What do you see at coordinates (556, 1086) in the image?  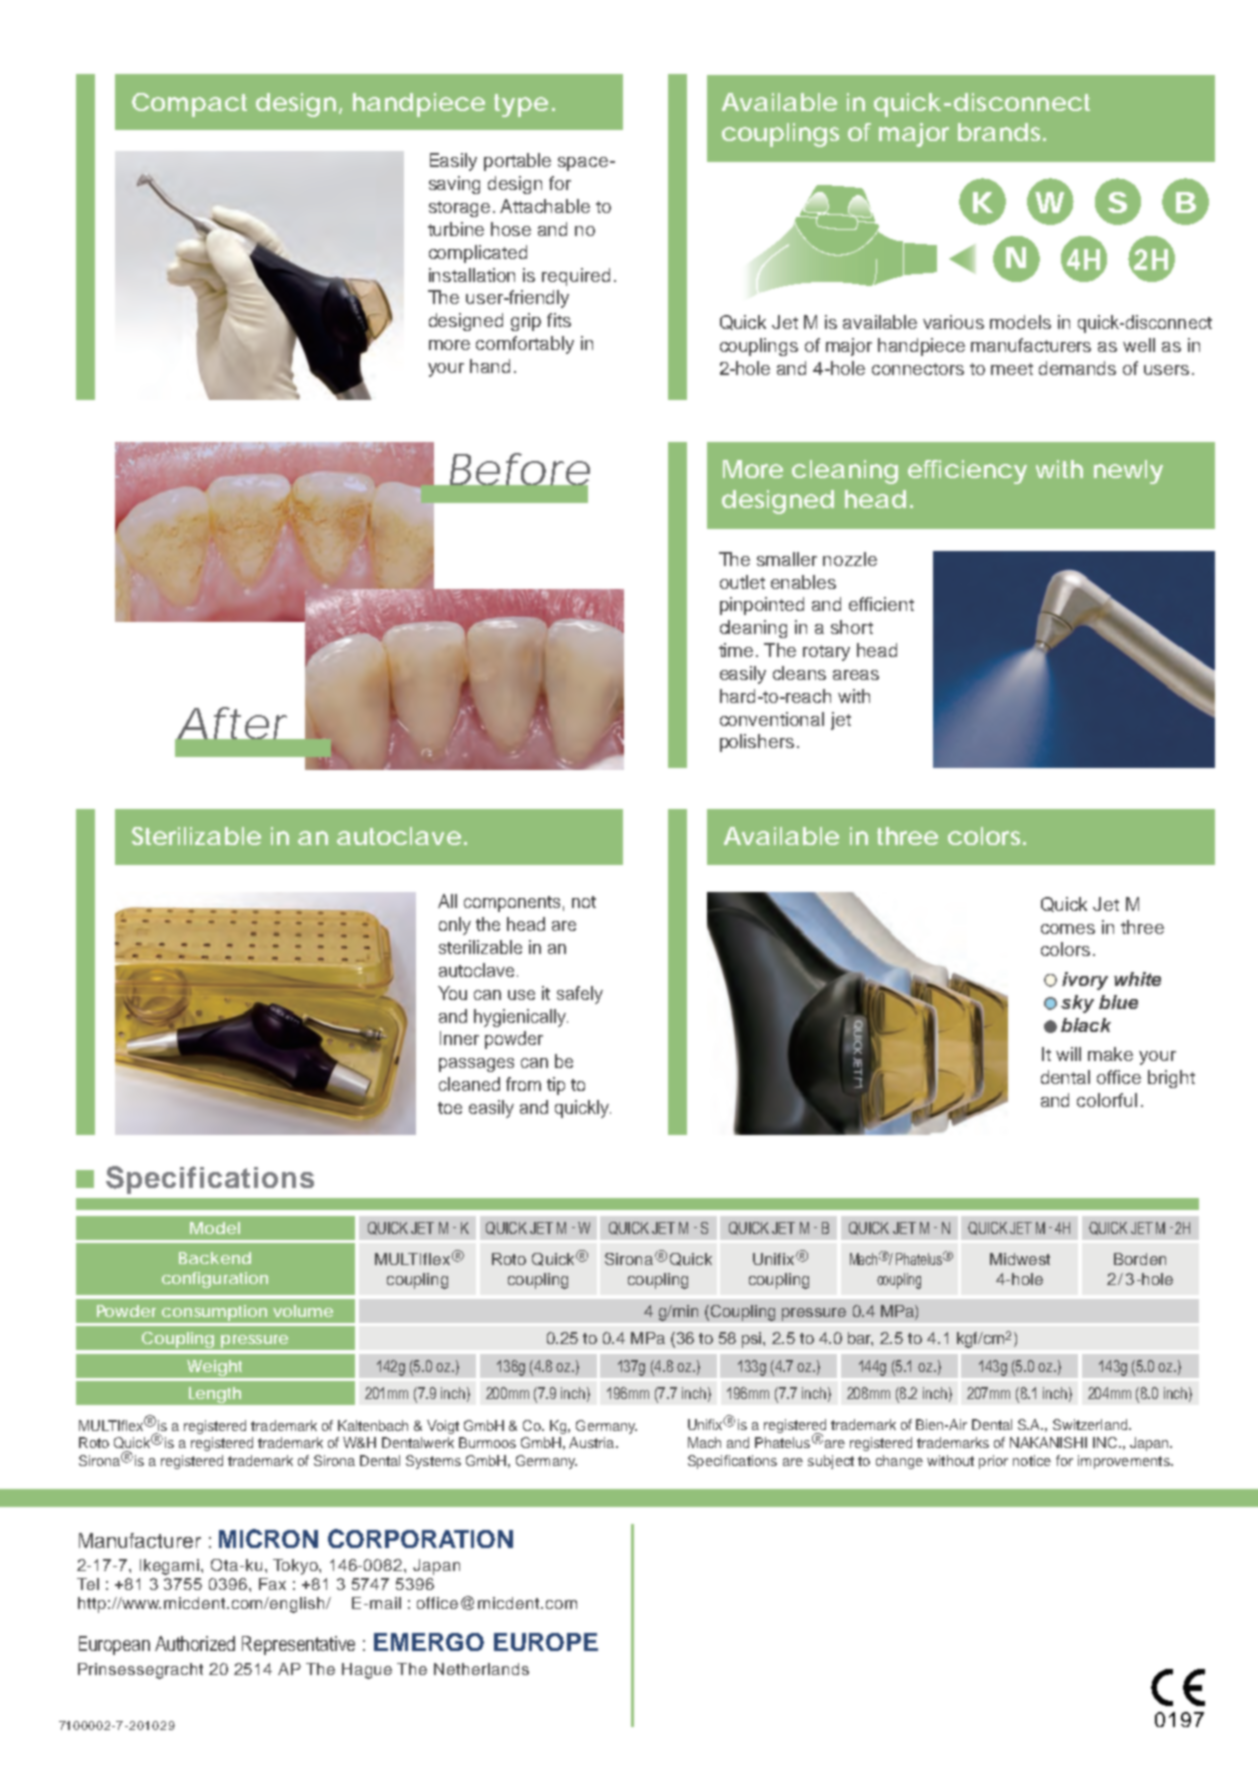 I see `tip` at bounding box center [556, 1086].
